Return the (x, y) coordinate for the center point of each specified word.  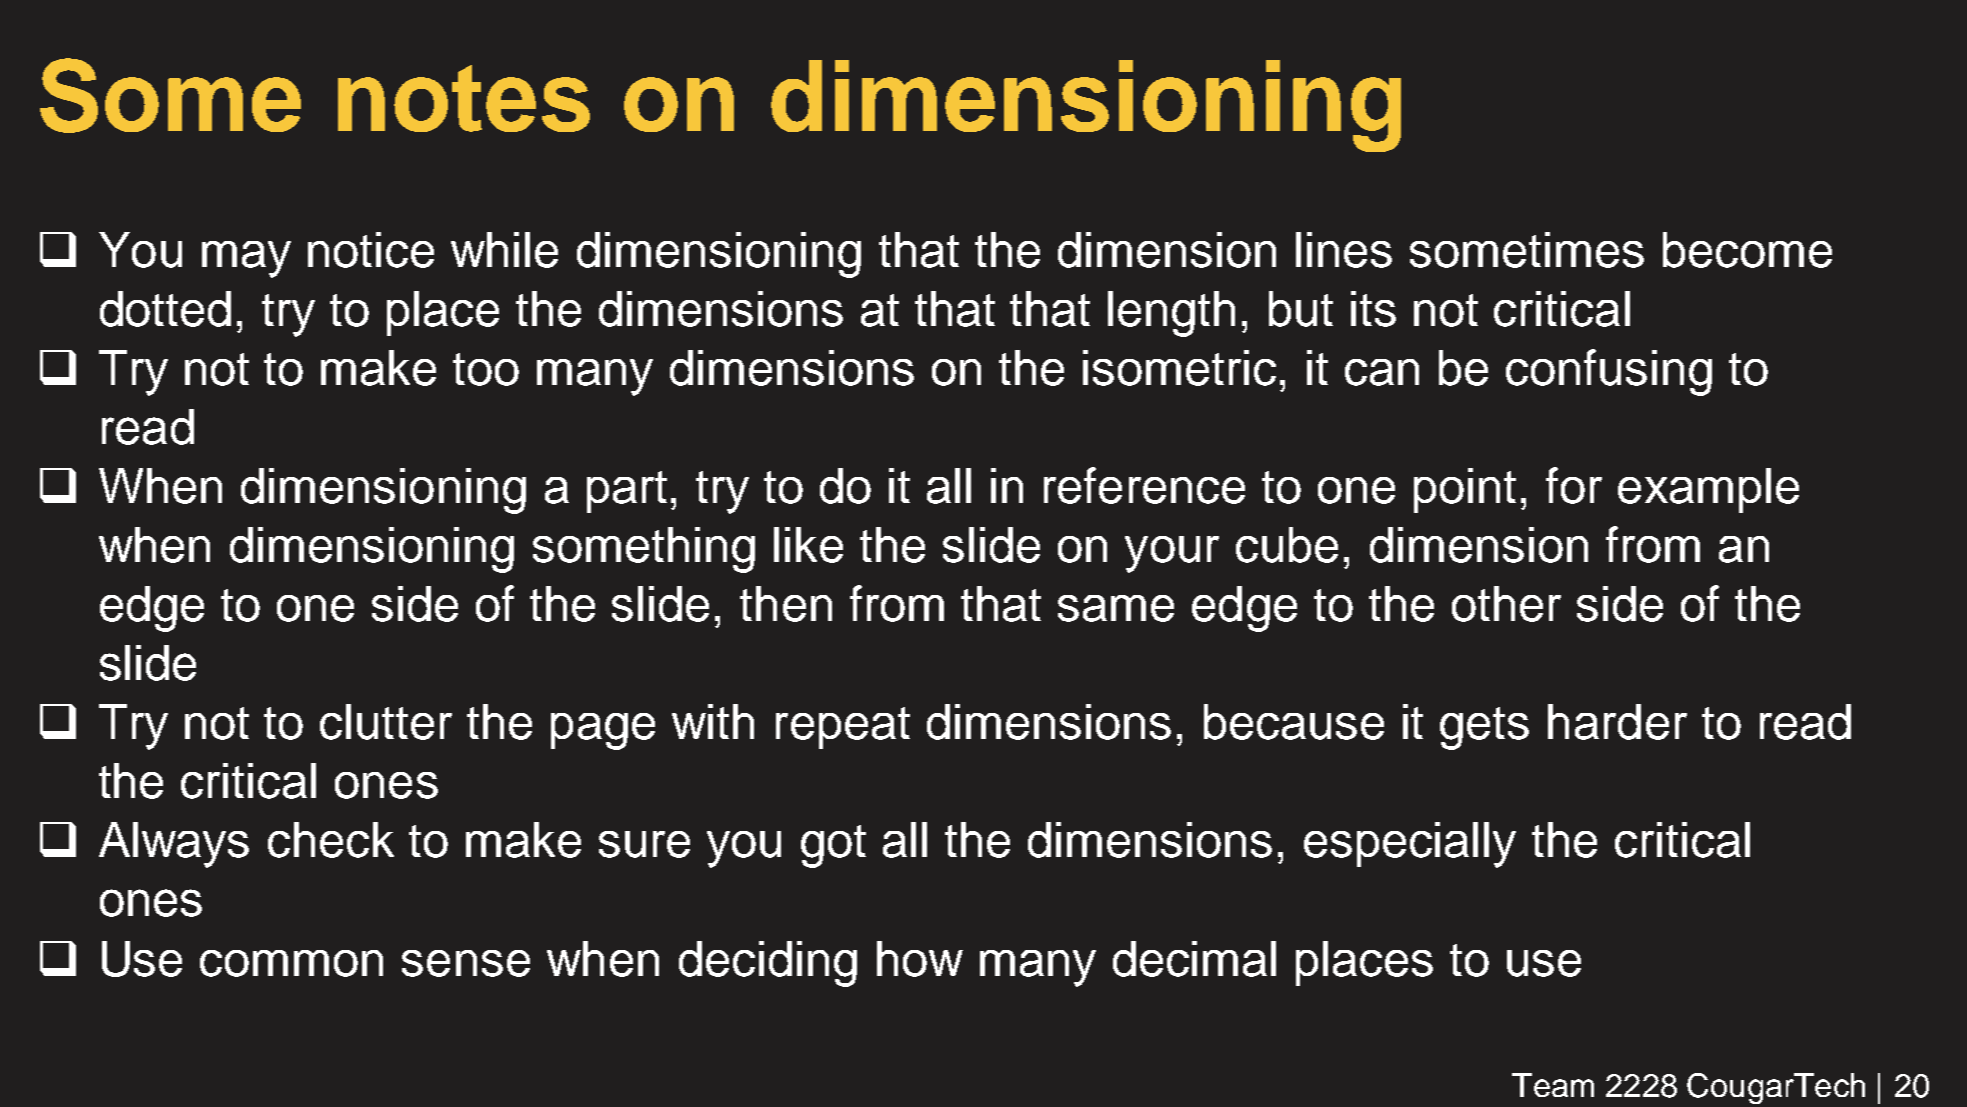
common (291, 963)
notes (464, 98)
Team (1553, 1085)
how (920, 959)
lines (1344, 250)
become (1747, 250)
